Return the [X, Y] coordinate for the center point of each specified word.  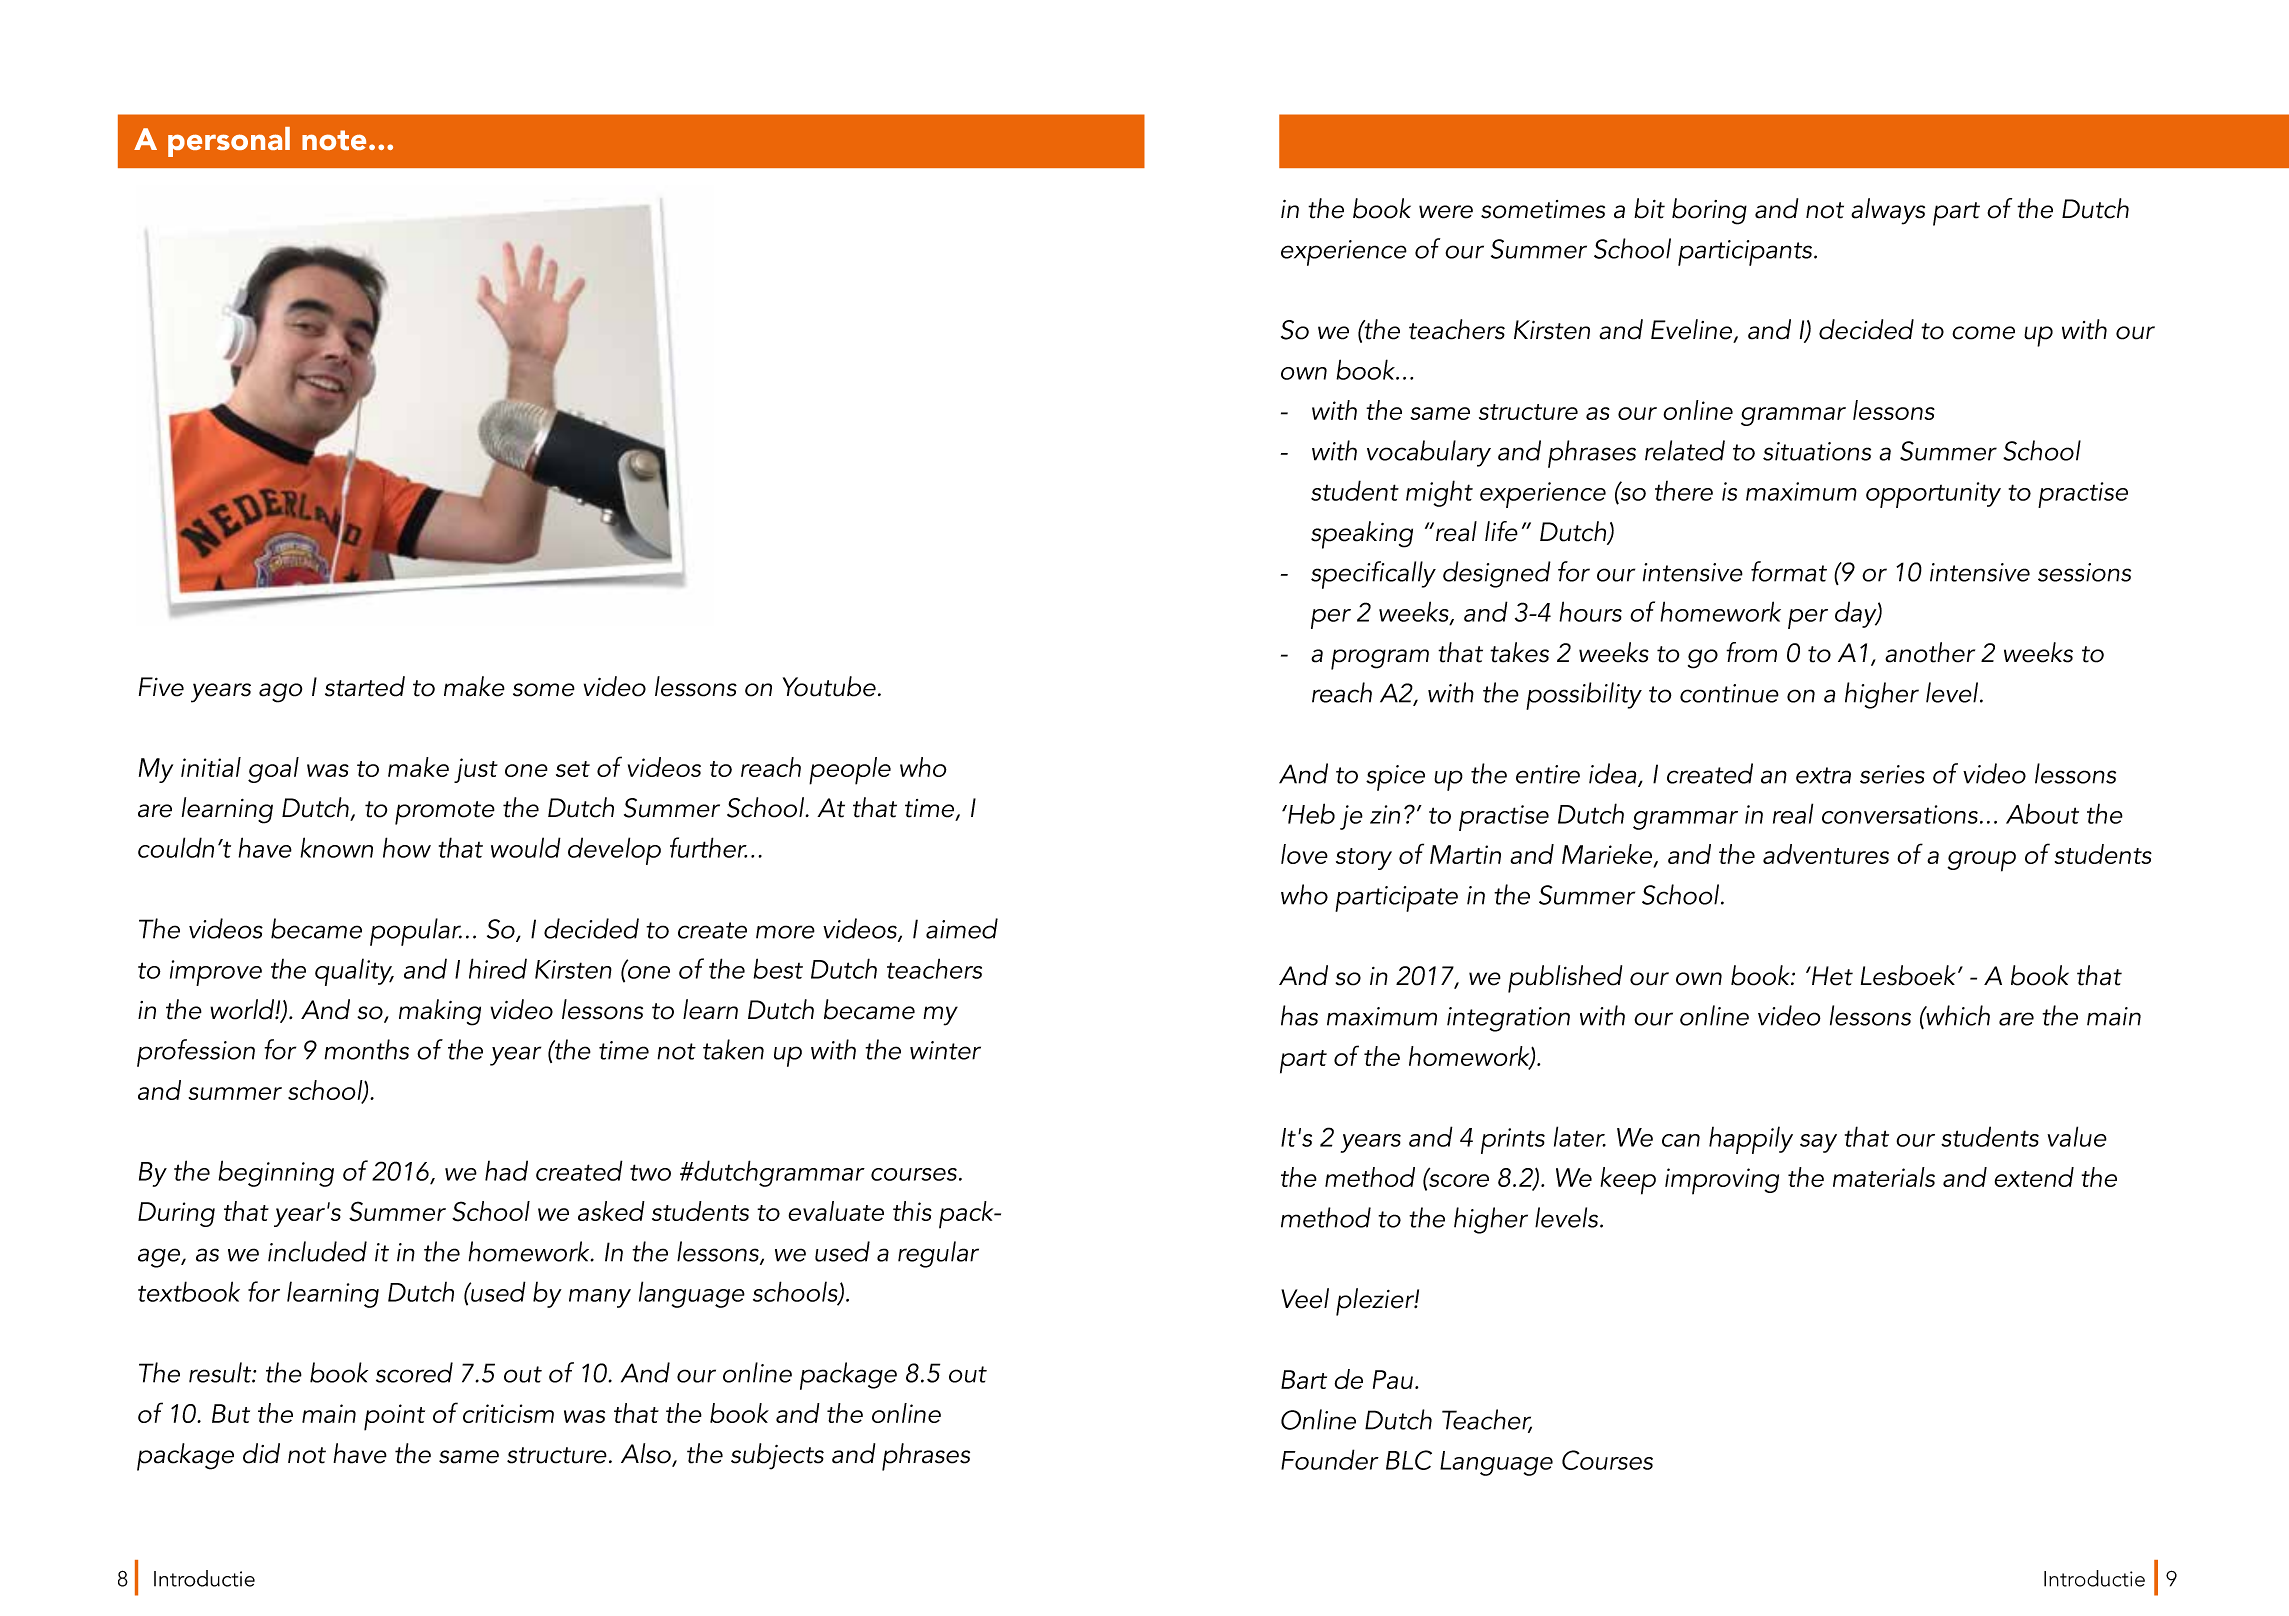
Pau [1393, 1379]
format [1789, 571]
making [440, 1012]
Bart [1304, 1379]
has [1299, 1015]
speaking [1362, 535]
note [334, 140]
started [365, 686]
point [394, 1417]
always [1888, 211]
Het [1831, 976]
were [1446, 212]
